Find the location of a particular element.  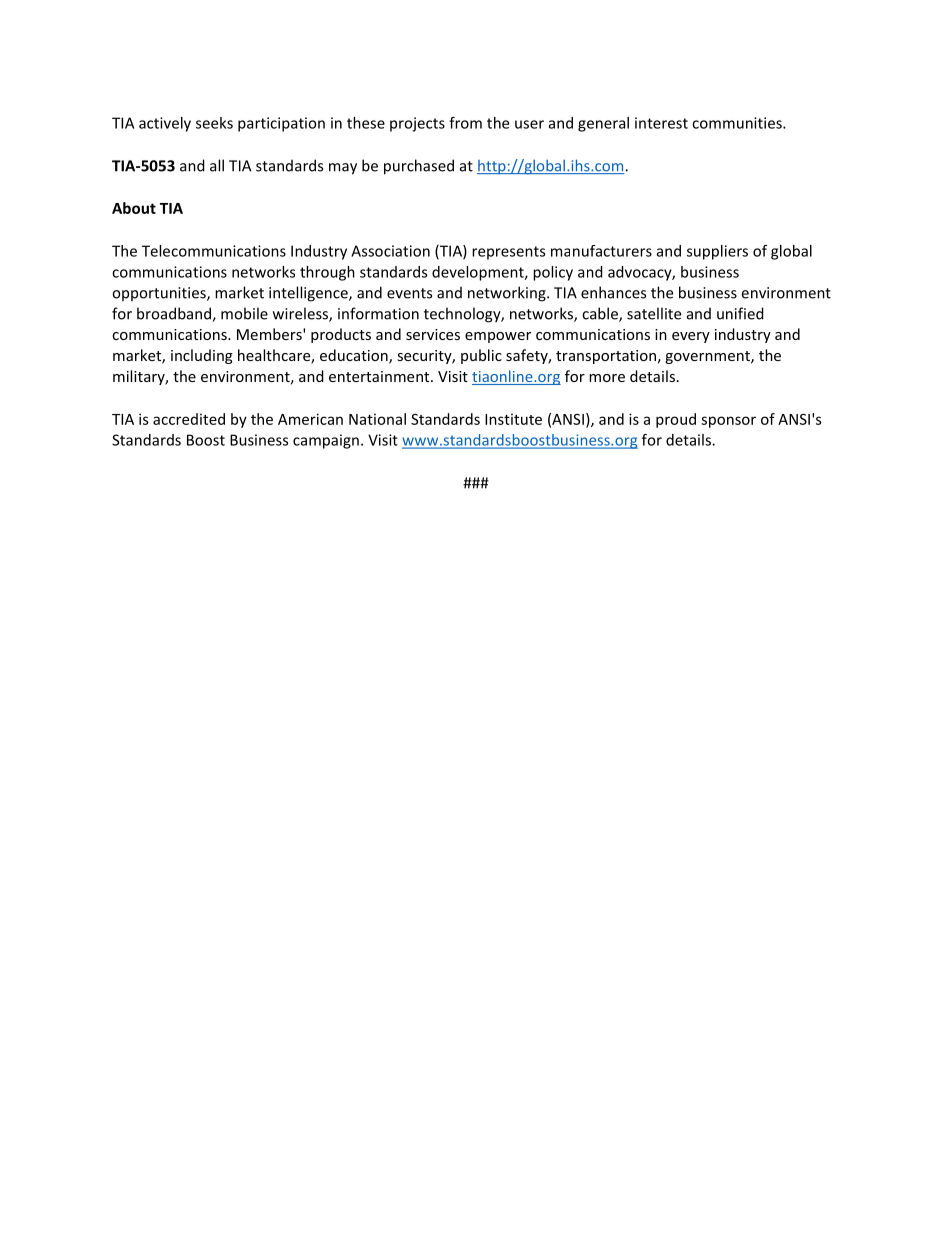

enhances is located at coordinates (613, 292).
